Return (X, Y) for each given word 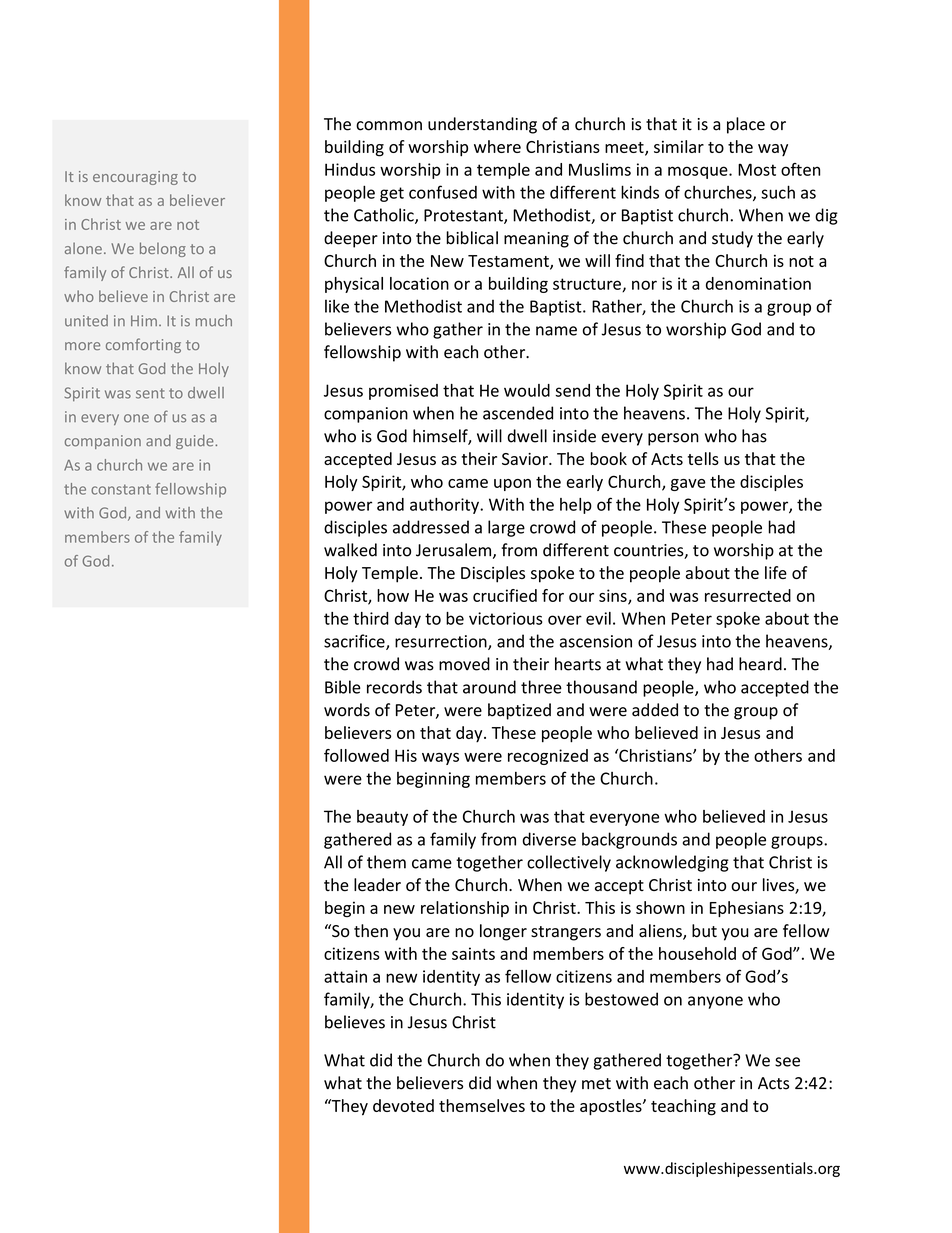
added (655, 710)
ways (440, 758)
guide (196, 442)
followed (356, 755)
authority (445, 506)
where (497, 146)
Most (757, 169)
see (787, 1062)
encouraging (135, 178)
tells (703, 458)
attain (345, 976)
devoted (403, 1105)
